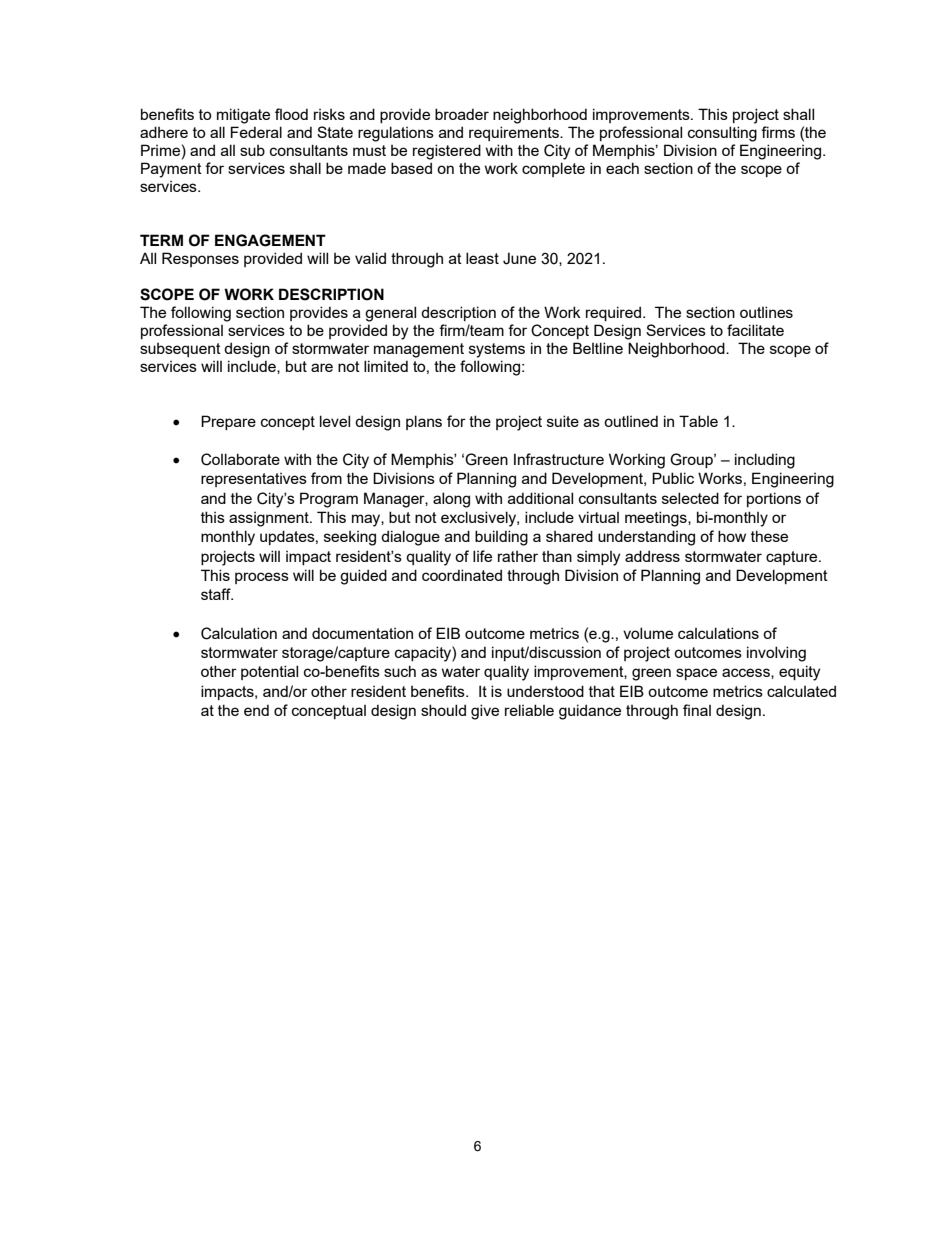 The width and height of the screenshot is (952, 1233). What do you see at coordinates (697, 710) in the screenshot?
I see `final` at bounding box center [697, 710].
